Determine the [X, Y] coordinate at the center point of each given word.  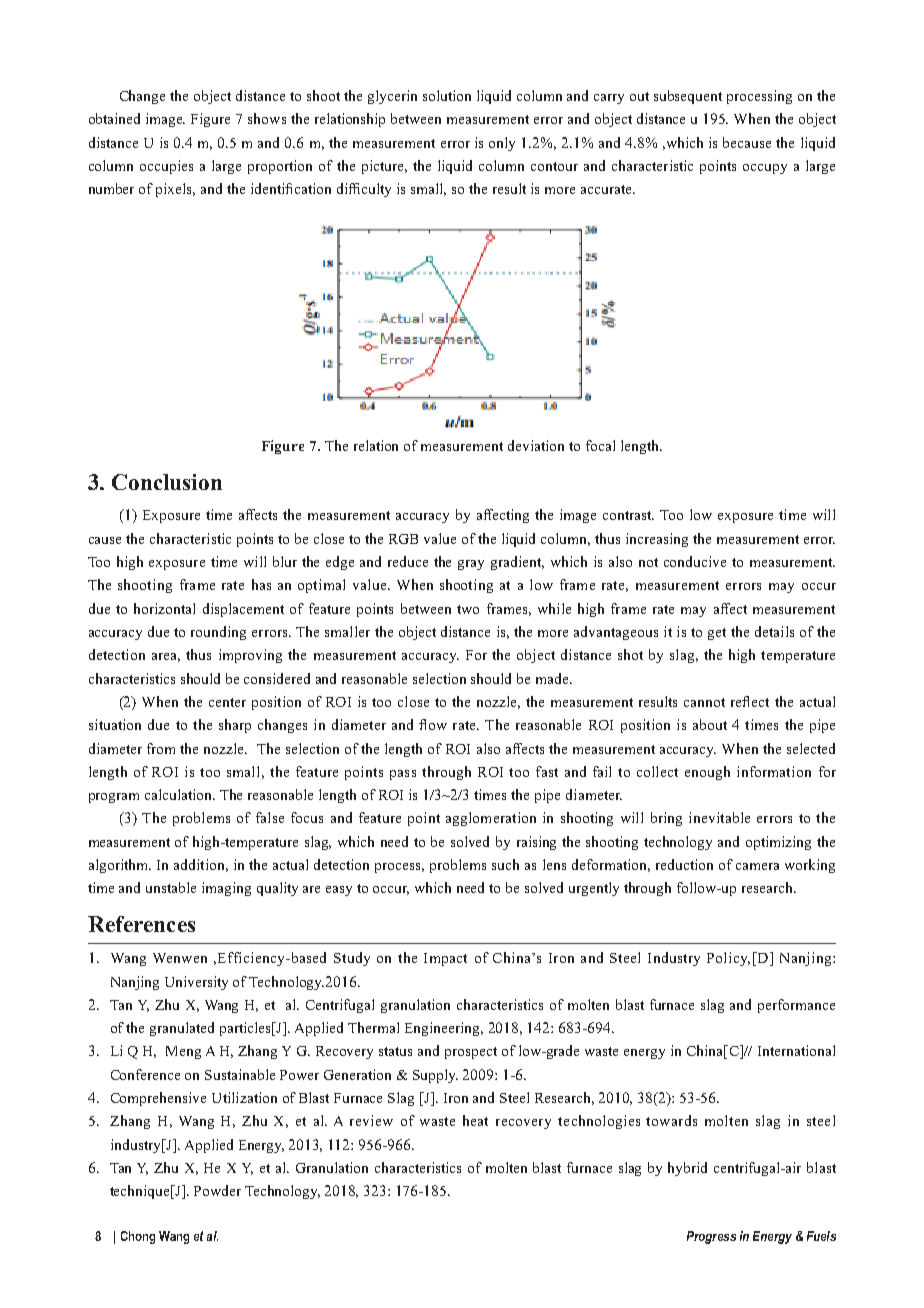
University [196, 983]
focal [600, 445]
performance [796, 1006]
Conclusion [167, 482]
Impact [445, 959]
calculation [180, 794]
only [502, 144]
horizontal [164, 608]
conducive [695, 561]
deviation [536, 445]
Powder [217, 1190]
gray [471, 565]
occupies [166, 167]
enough [707, 773]
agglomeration [491, 819]
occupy [765, 169]
